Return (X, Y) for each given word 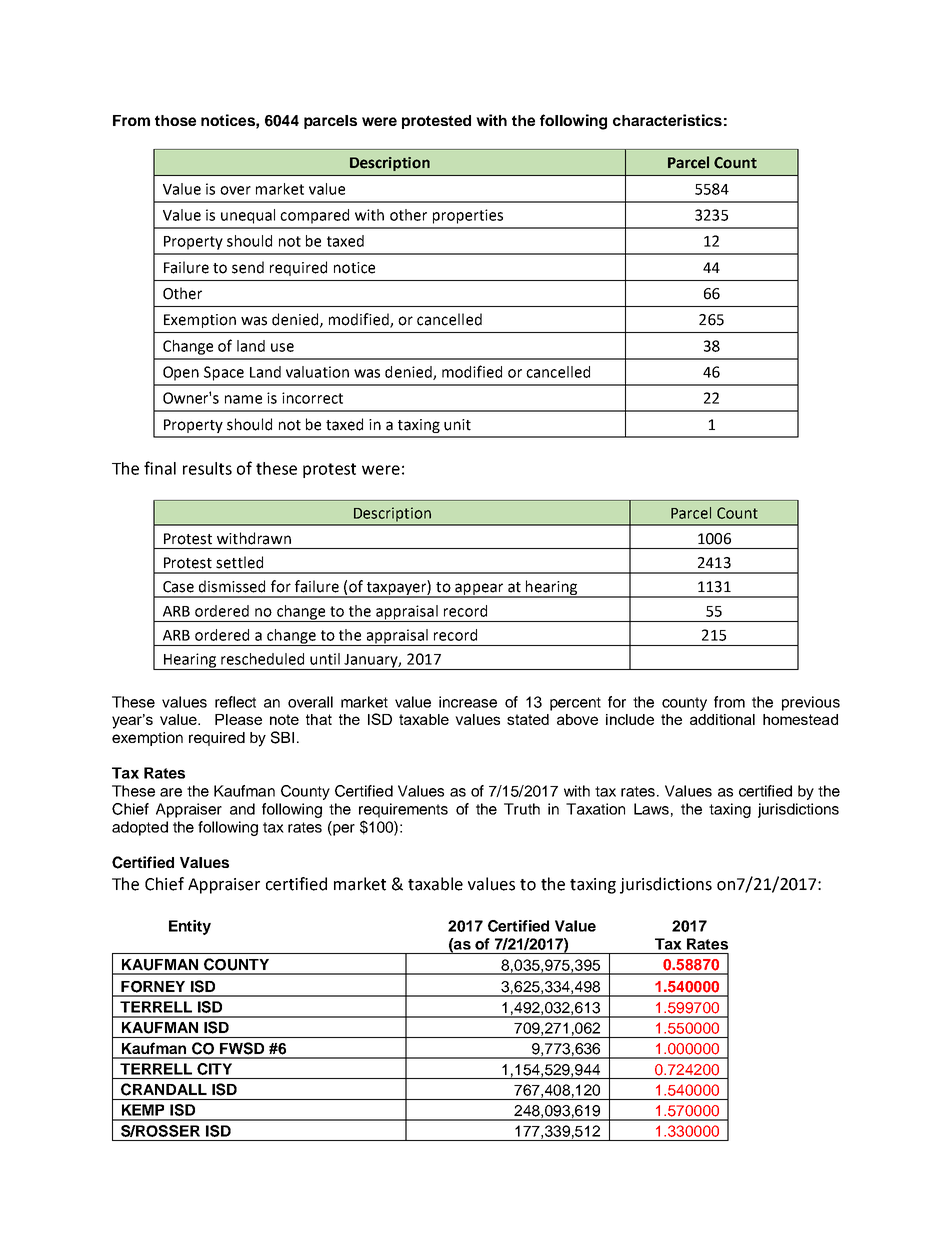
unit (457, 425)
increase (468, 702)
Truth (522, 809)
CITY (214, 1069)
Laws (651, 809)
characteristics (667, 120)
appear (479, 590)
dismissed (232, 586)
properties (468, 216)
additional (722, 719)
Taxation (595, 809)
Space (224, 373)
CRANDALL (164, 1089)
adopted (140, 828)
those (175, 120)
